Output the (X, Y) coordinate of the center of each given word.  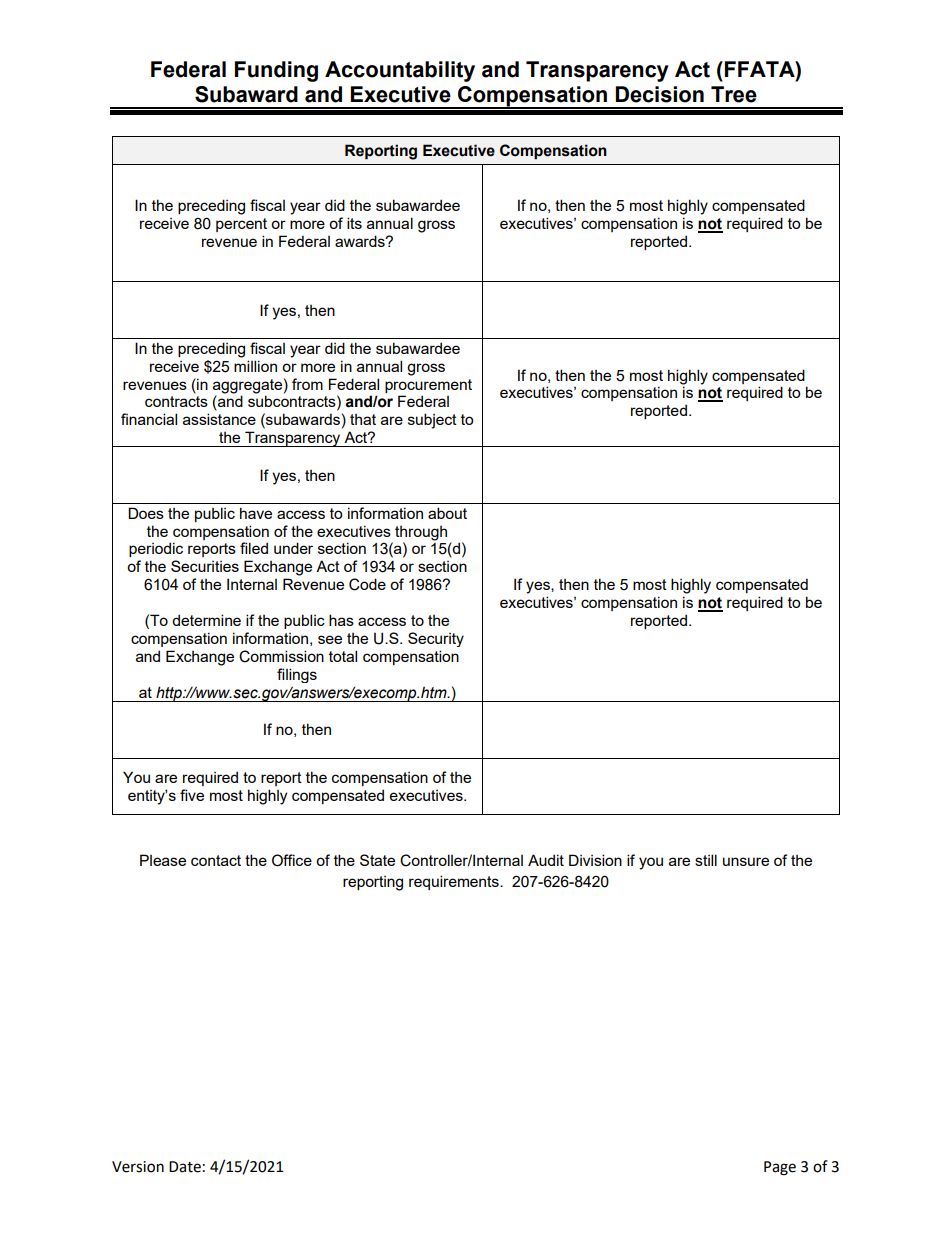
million (255, 366)
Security (436, 639)
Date (185, 1167)
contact (216, 860)
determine (206, 620)
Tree (734, 94)
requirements (455, 882)
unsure (746, 861)
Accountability (400, 71)
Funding (276, 71)
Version (138, 1167)
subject (432, 421)
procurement (428, 386)
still (706, 860)
